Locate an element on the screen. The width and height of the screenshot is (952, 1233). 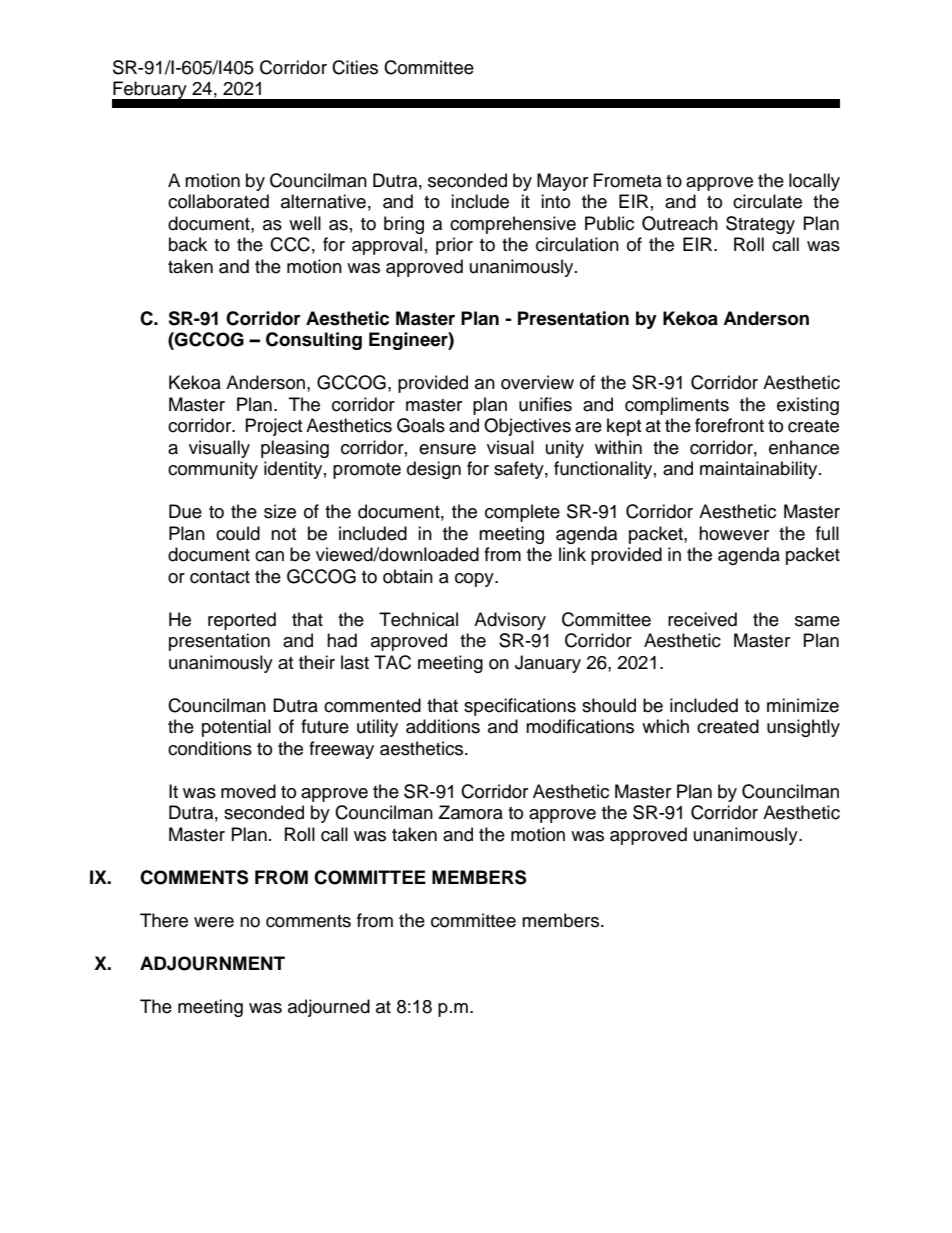
Consulting is located at coordinates (314, 341).
